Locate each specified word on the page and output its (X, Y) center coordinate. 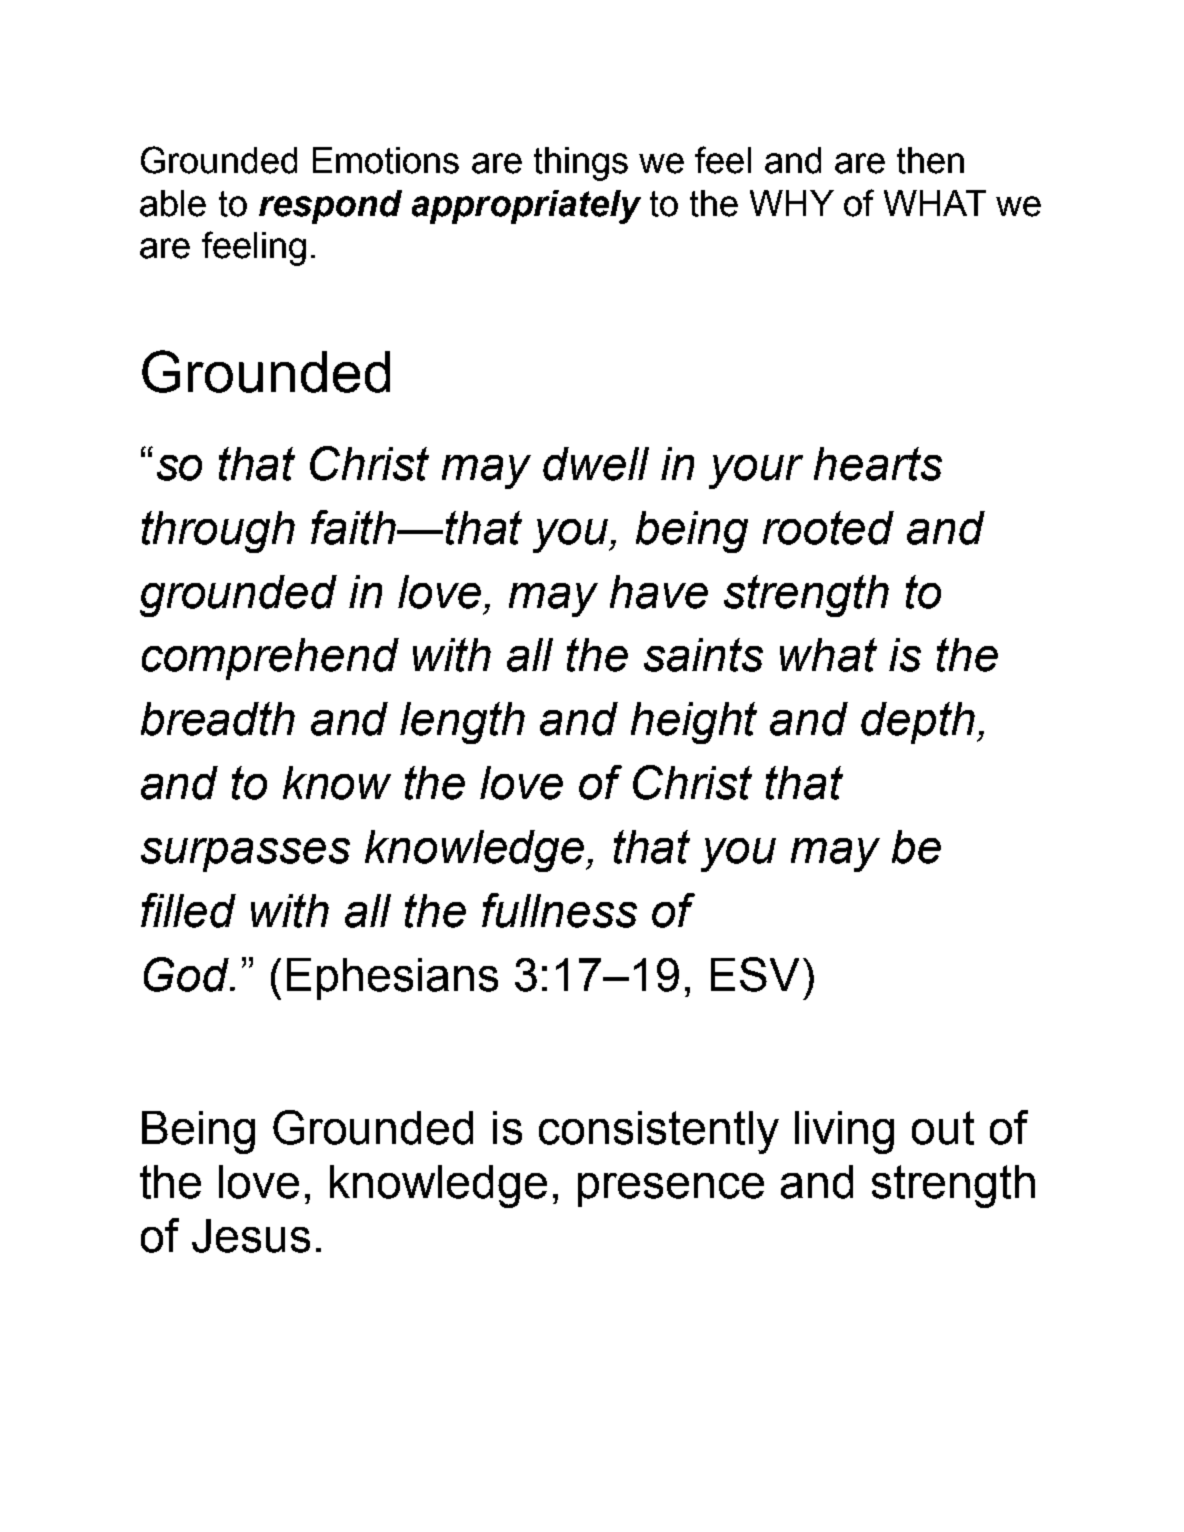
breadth (218, 719)
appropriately (526, 207)
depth (918, 723)
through (218, 532)
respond (330, 207)
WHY (792, 203)
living (844, 1132)
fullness (559, 910)
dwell (596, 464)
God (187, 974)
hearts (878, 464)
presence (671, 1190)
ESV (755, 974)
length (462, 723)
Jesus (251, 1236)
